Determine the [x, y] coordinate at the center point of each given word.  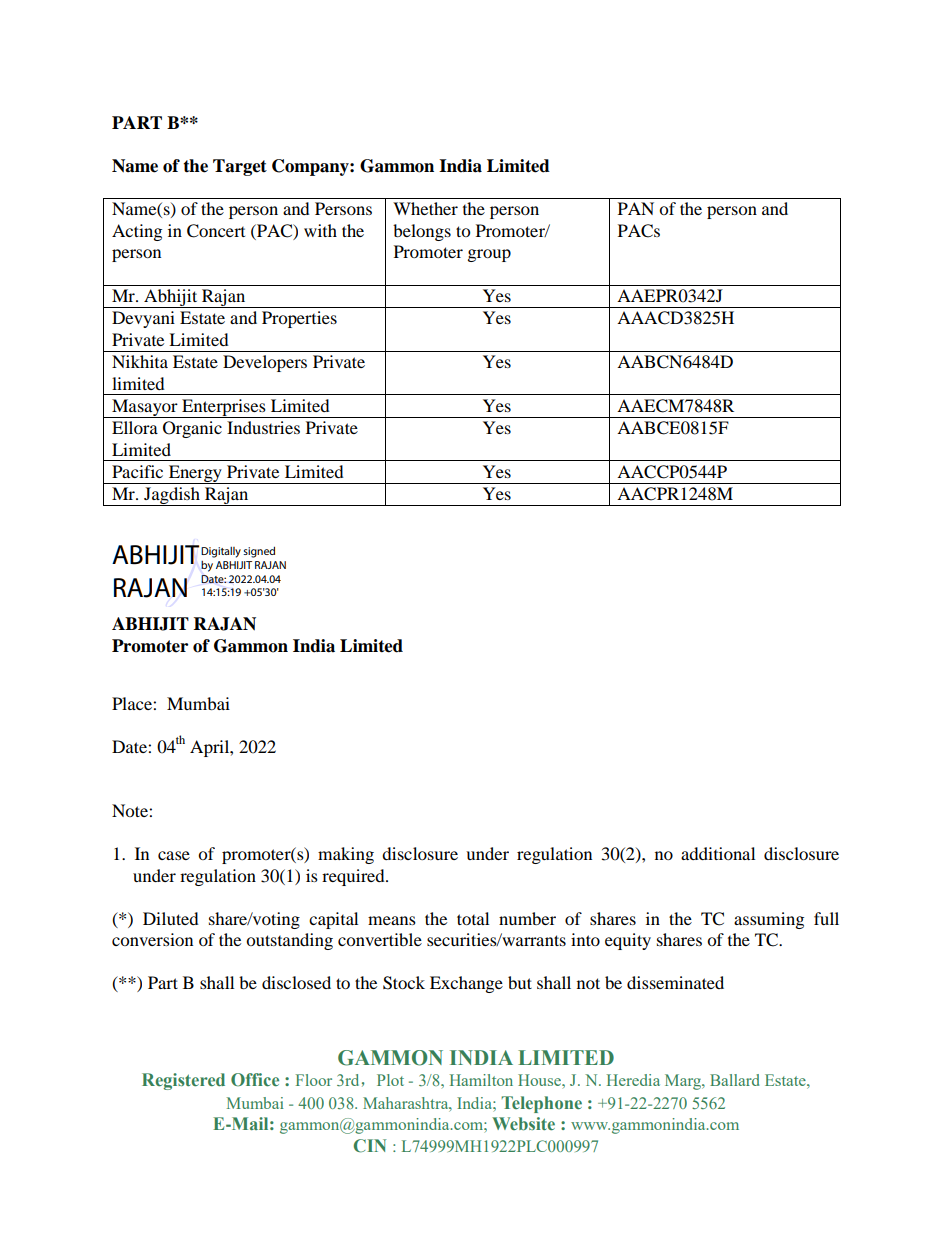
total [473, 918]
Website [523, 1123]
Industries [263, 427]
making [346, 855]
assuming [769, 920]
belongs [422, 232]
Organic [192, 429]
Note [131, 810]
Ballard [735, 1080]
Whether [425, 208]
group [489, 255]
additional [718, 853]
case [174, 855]
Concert [216, 231]
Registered [183, 1081]
